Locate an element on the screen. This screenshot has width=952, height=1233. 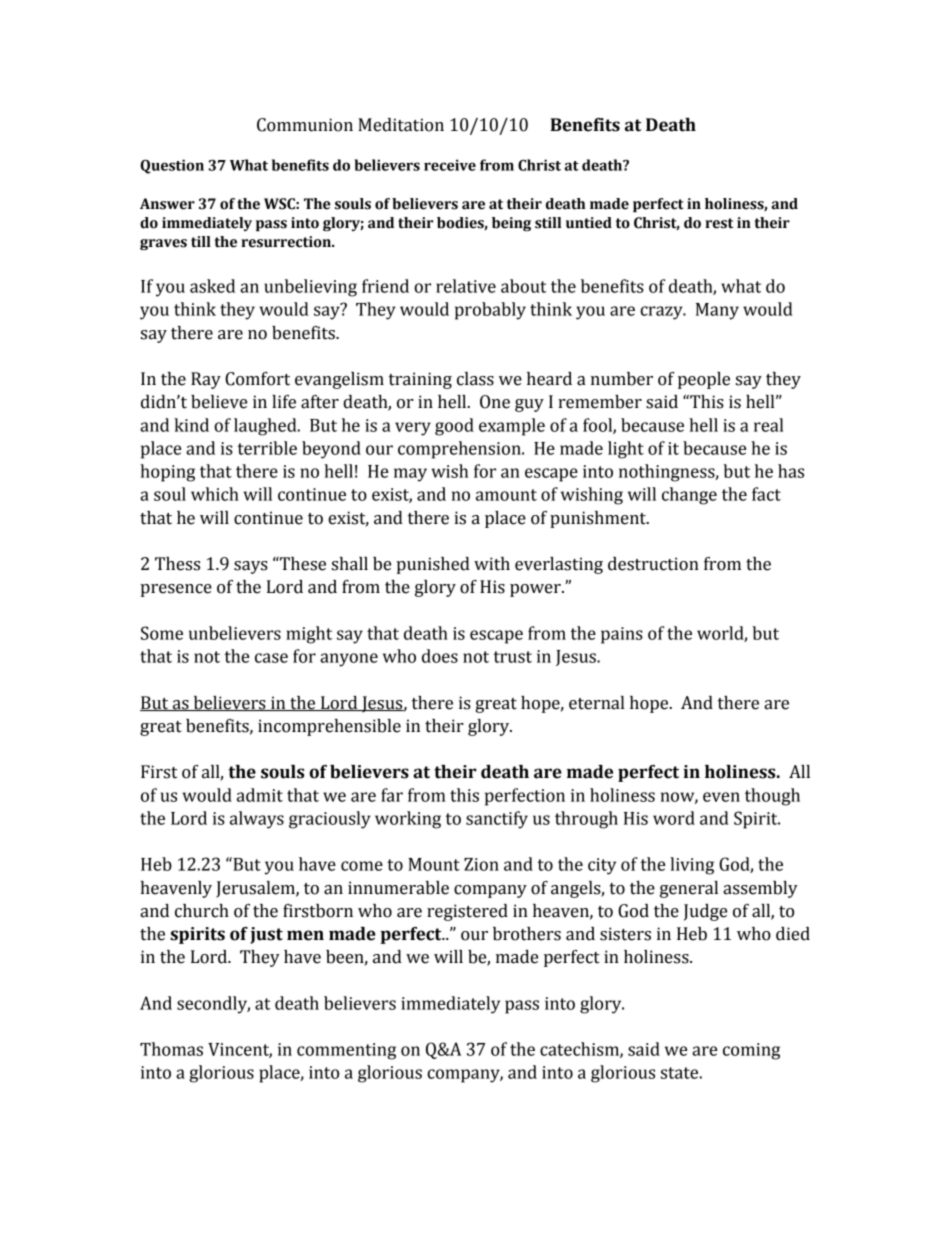
says is located at coordinates (251, 567).
